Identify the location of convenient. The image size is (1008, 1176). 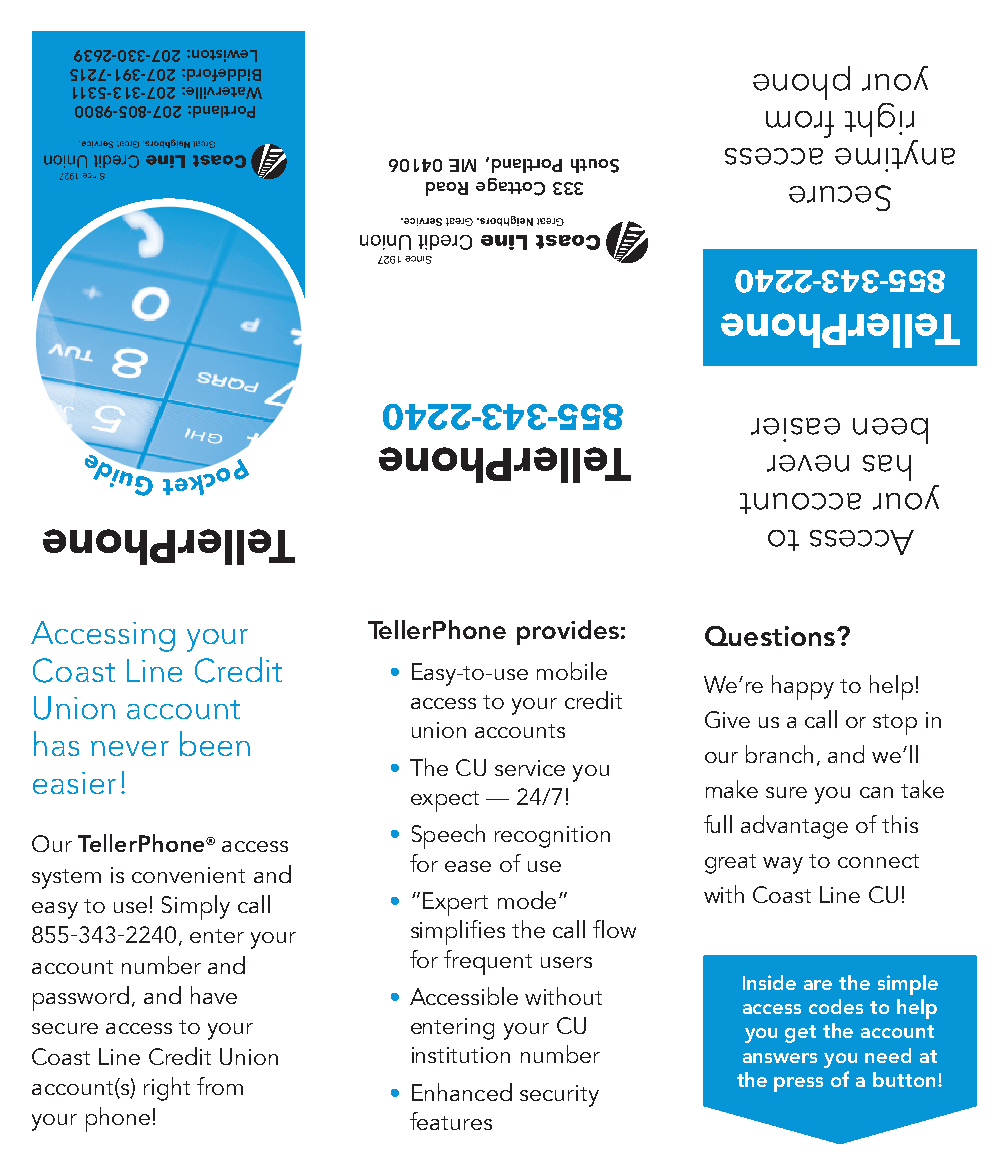
(188, 875).
